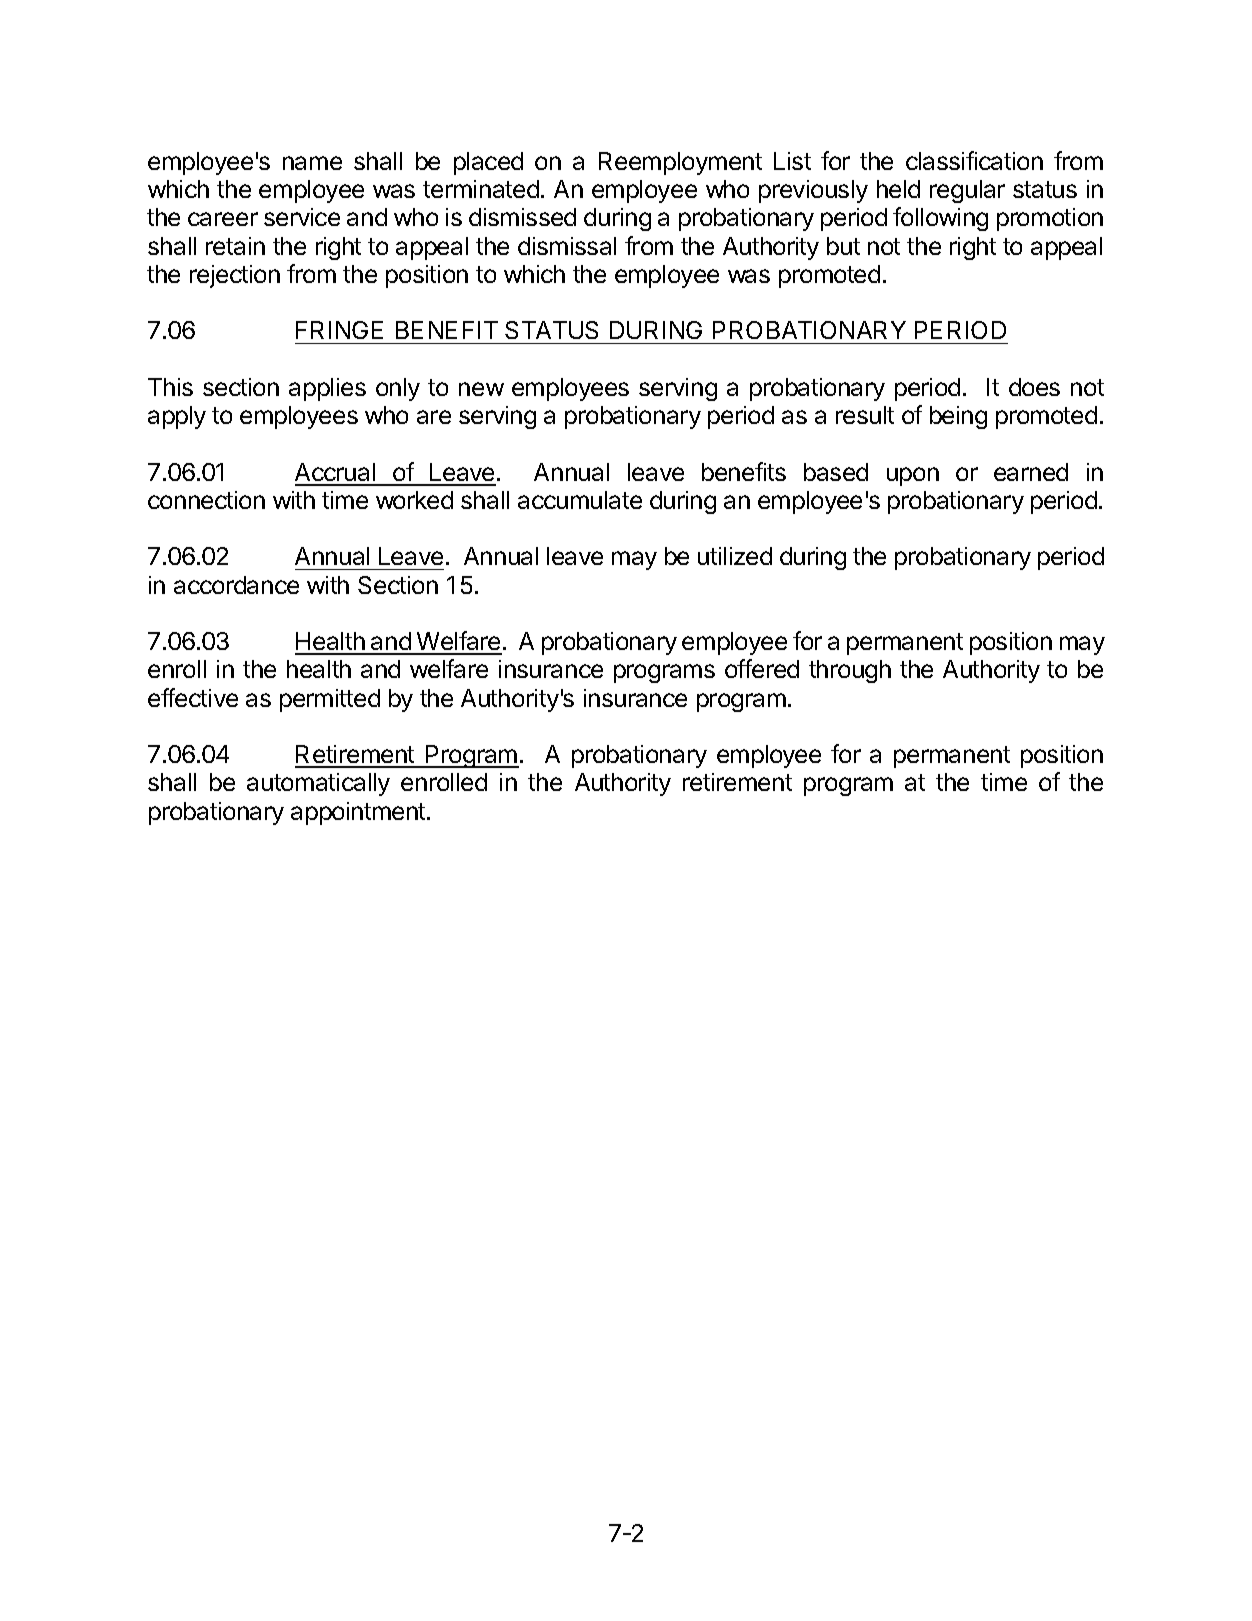  What do you see at coordinates (327, 389) in the image?
I see `applies` at bounding box center [327, 389].
